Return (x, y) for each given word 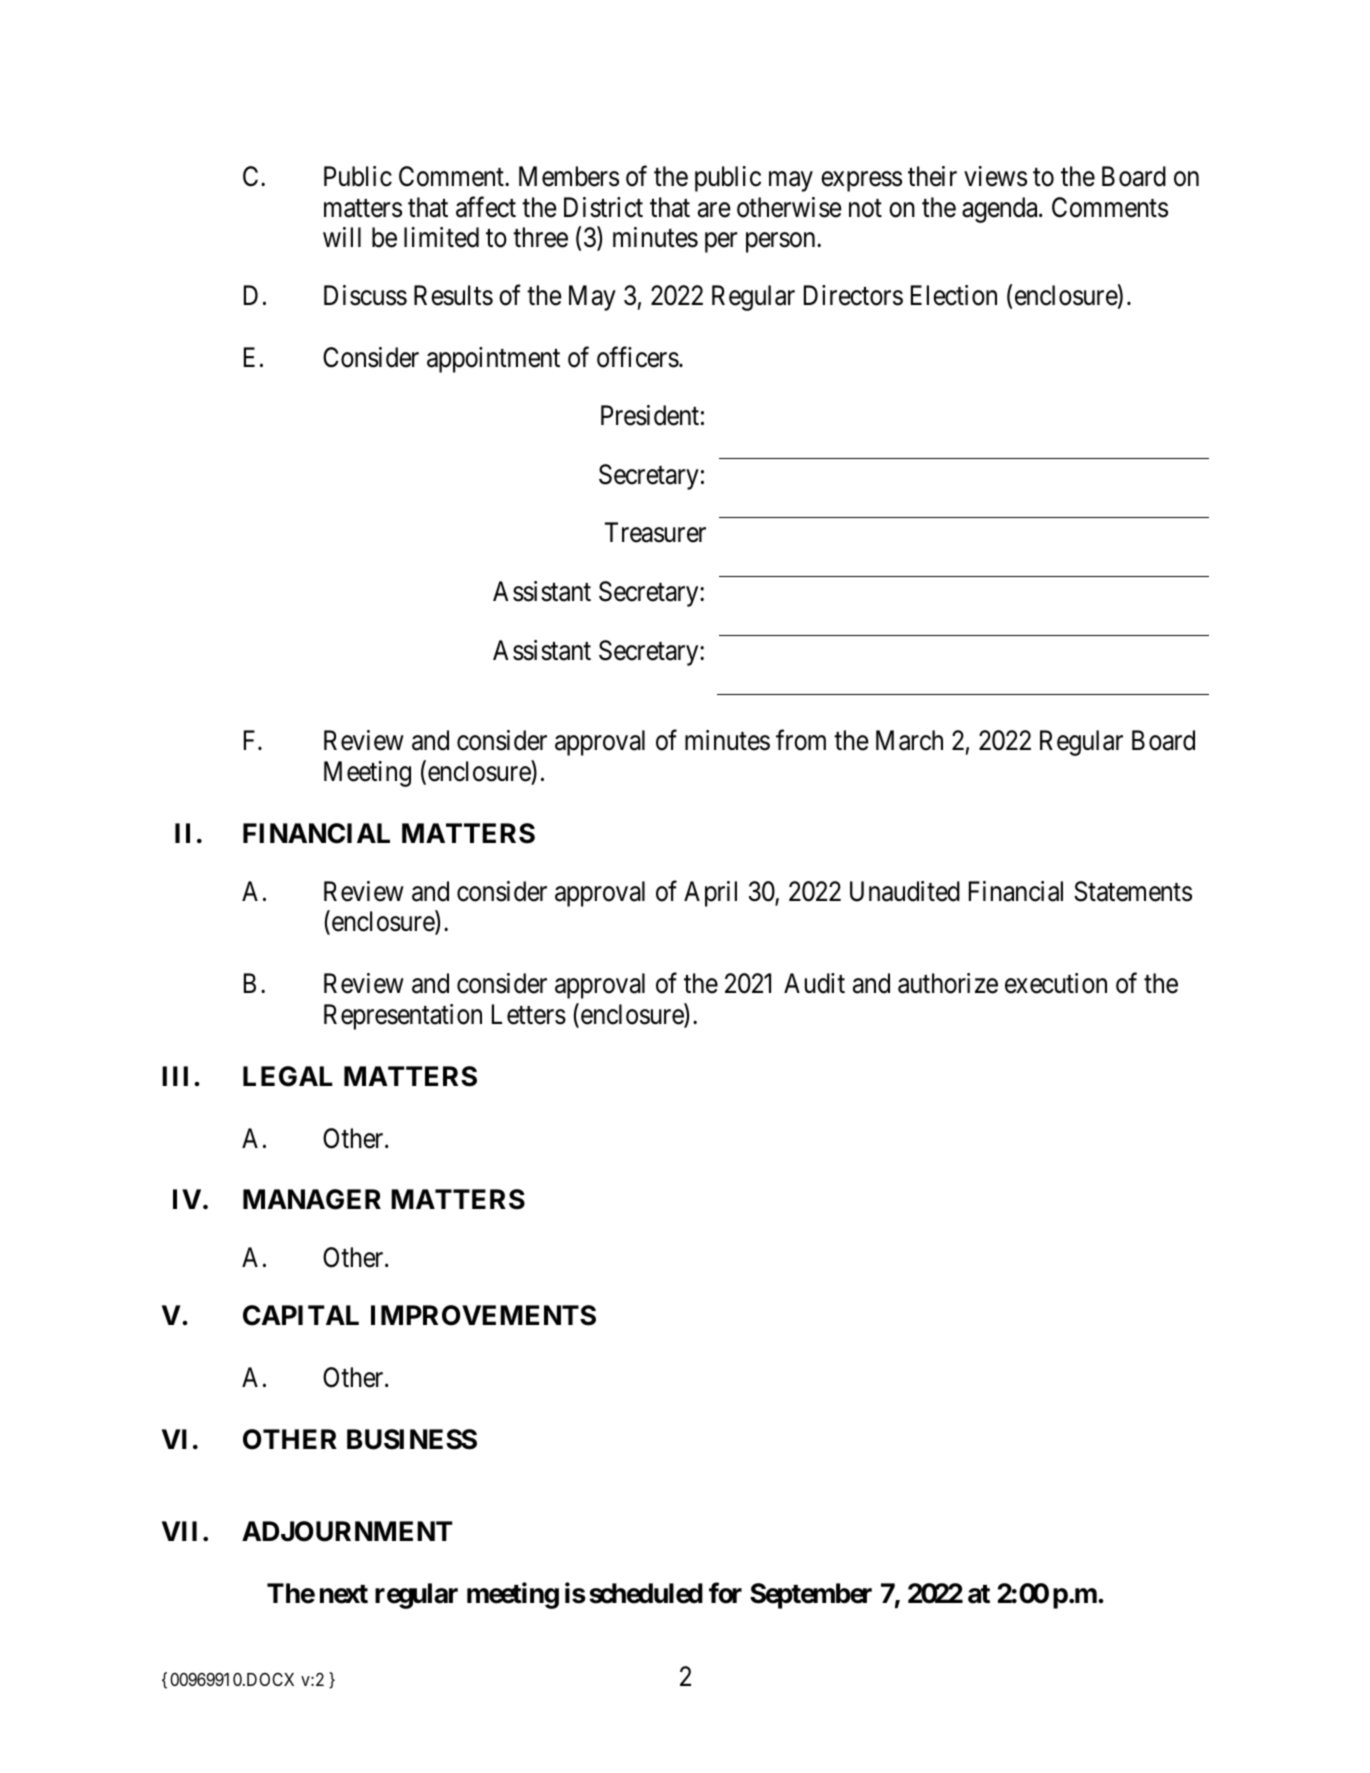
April (710, 894)
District (603, 207)
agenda (1001, 210)
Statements (1133, 891)
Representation (403, 1017)
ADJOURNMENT (347, 1531)
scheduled (646, 1593)
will (342, 237)
